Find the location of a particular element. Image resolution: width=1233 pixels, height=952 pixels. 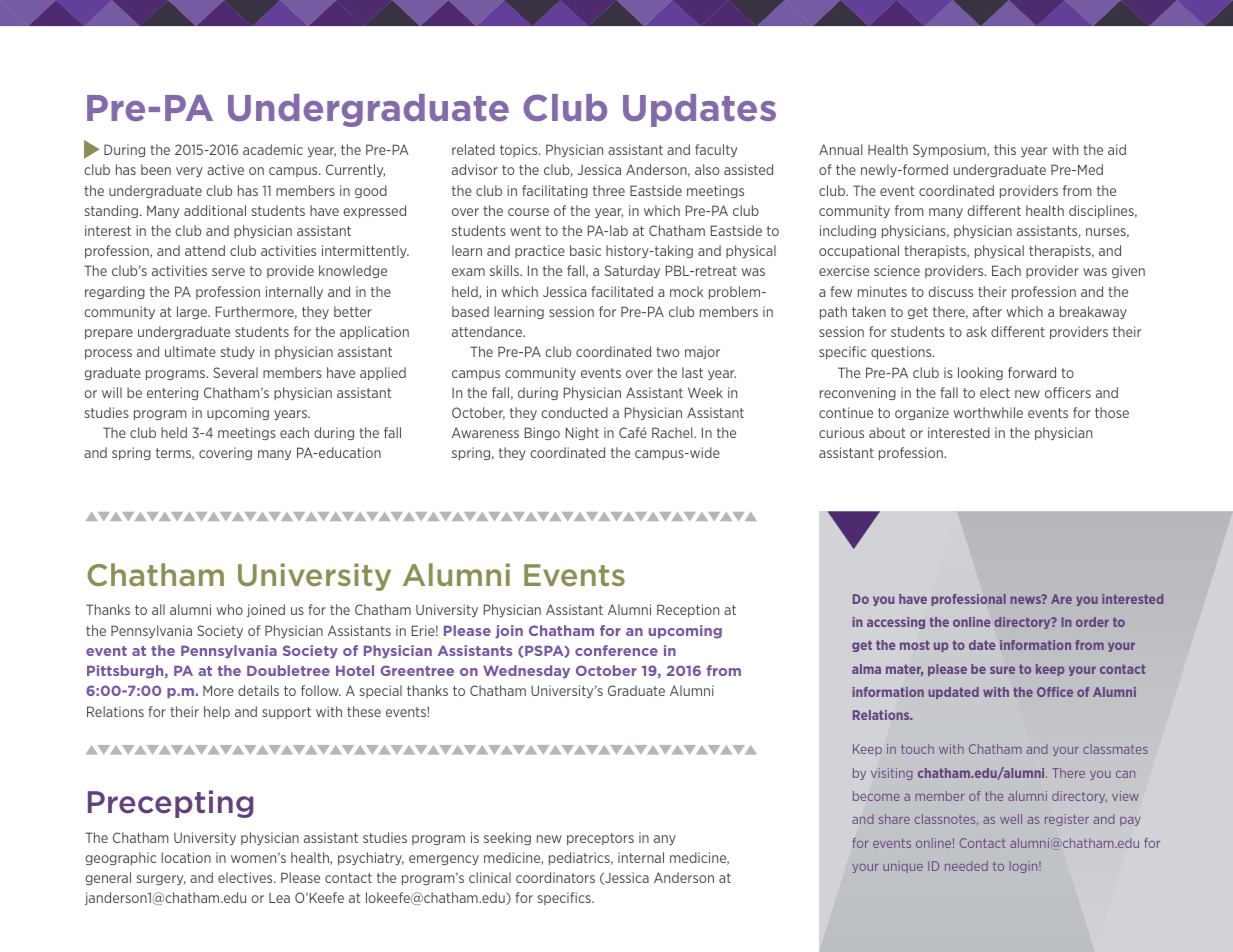

entering is located at coordinates (172, 393).
